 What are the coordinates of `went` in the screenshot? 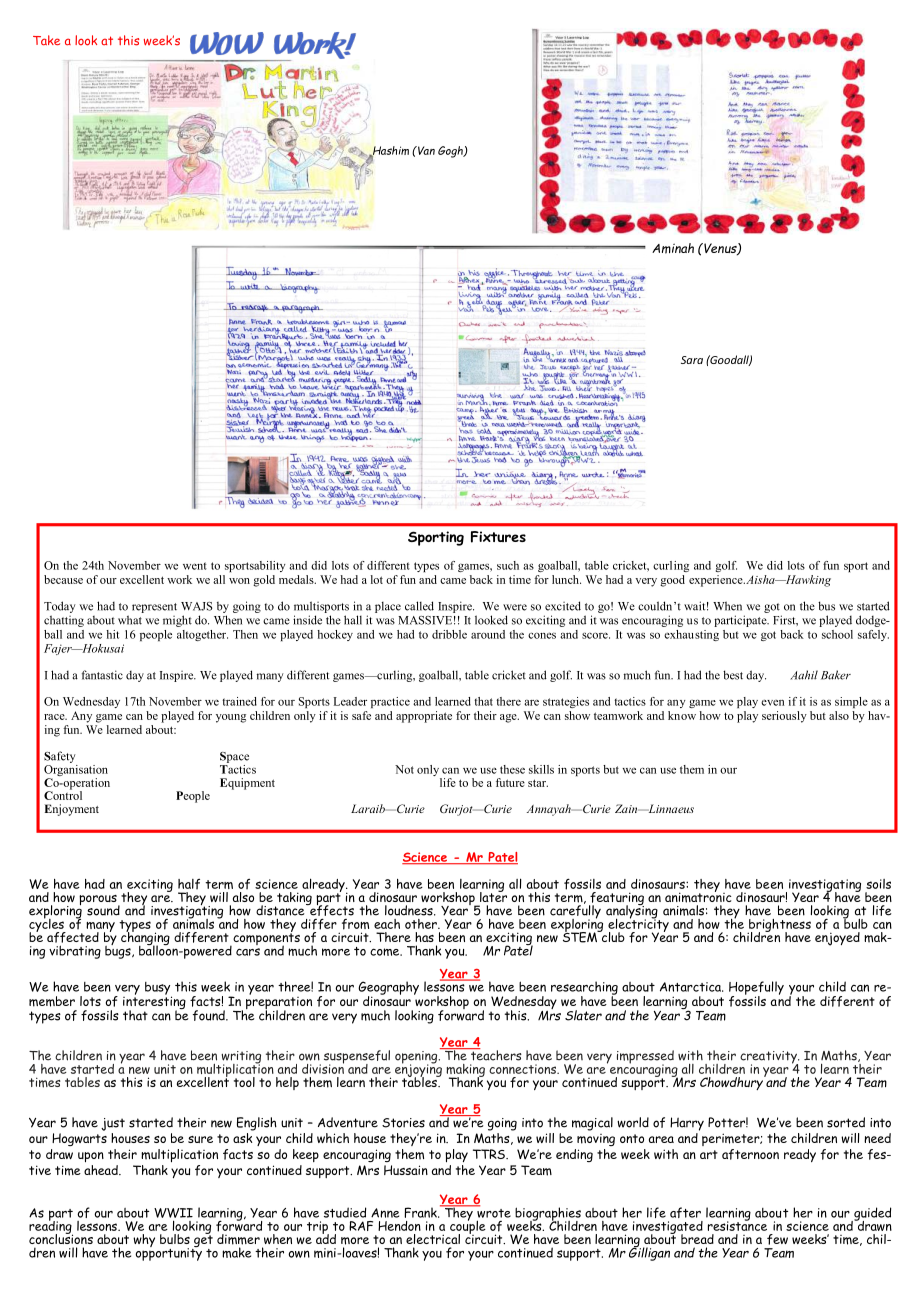 It's located at (195, 566).
